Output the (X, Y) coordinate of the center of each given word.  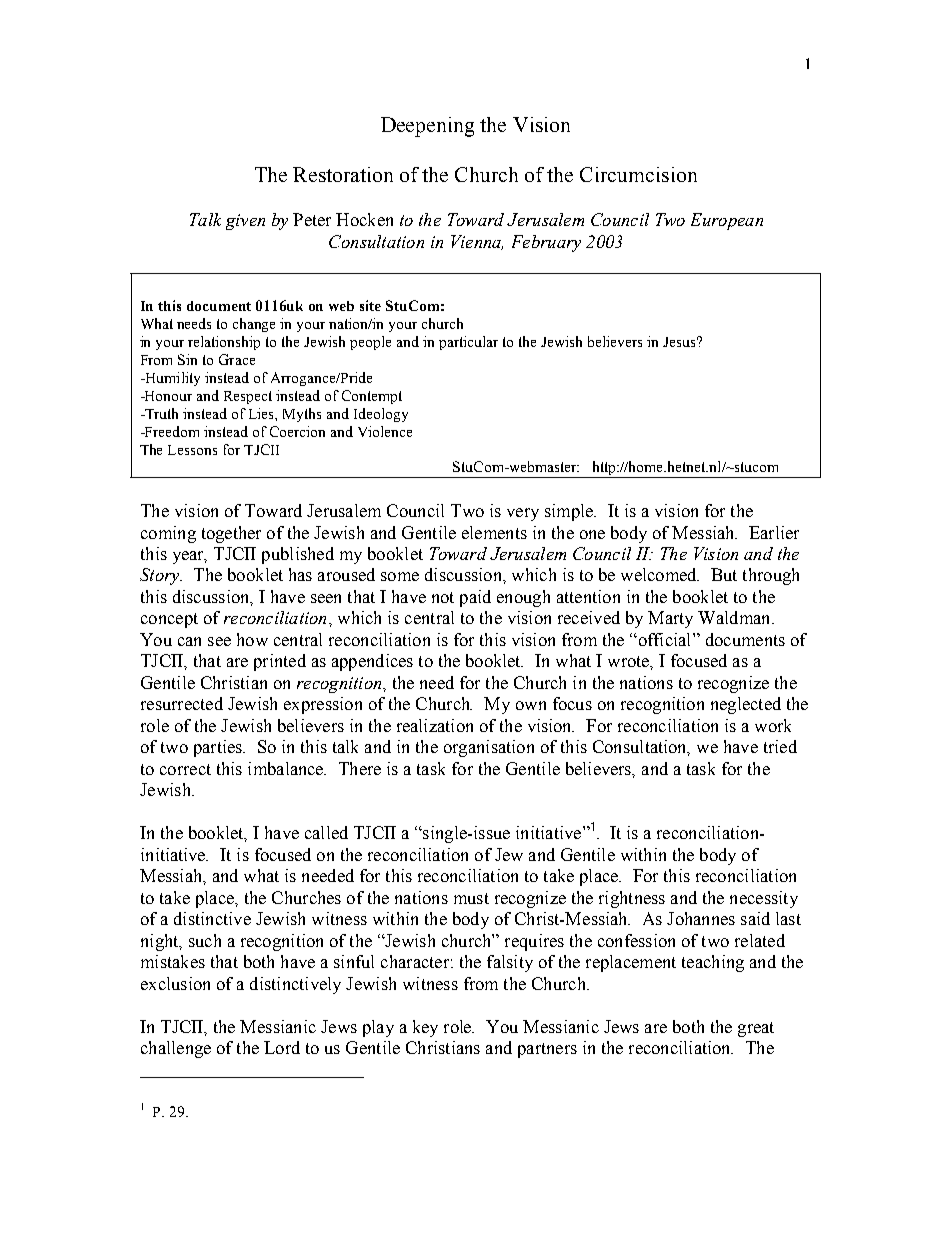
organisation (489, 748)
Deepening (427, 127)
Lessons (192, 450)
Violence (385, 431)
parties (219, 748)
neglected (746, 705)
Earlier (774, 532)
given (245, 222)
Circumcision (638, 174)
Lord (282, 1047)
